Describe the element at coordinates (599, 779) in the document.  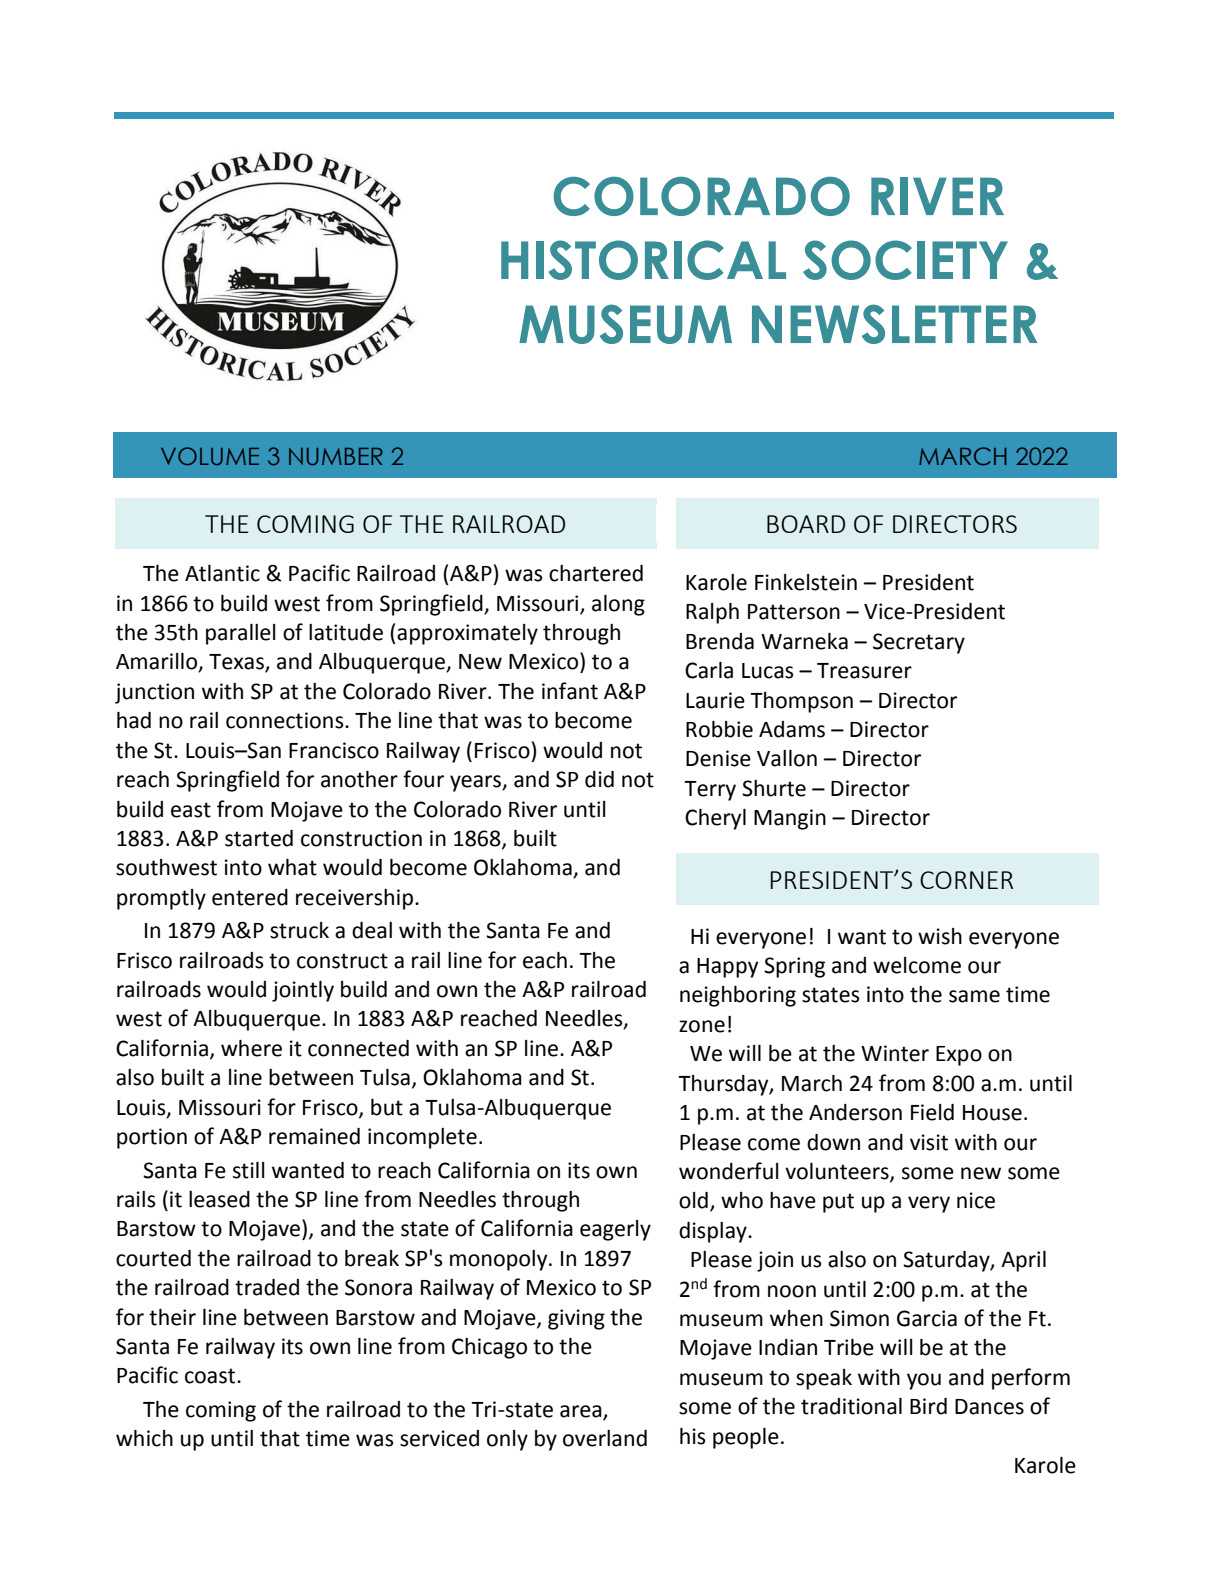
I see `did` at that location.
